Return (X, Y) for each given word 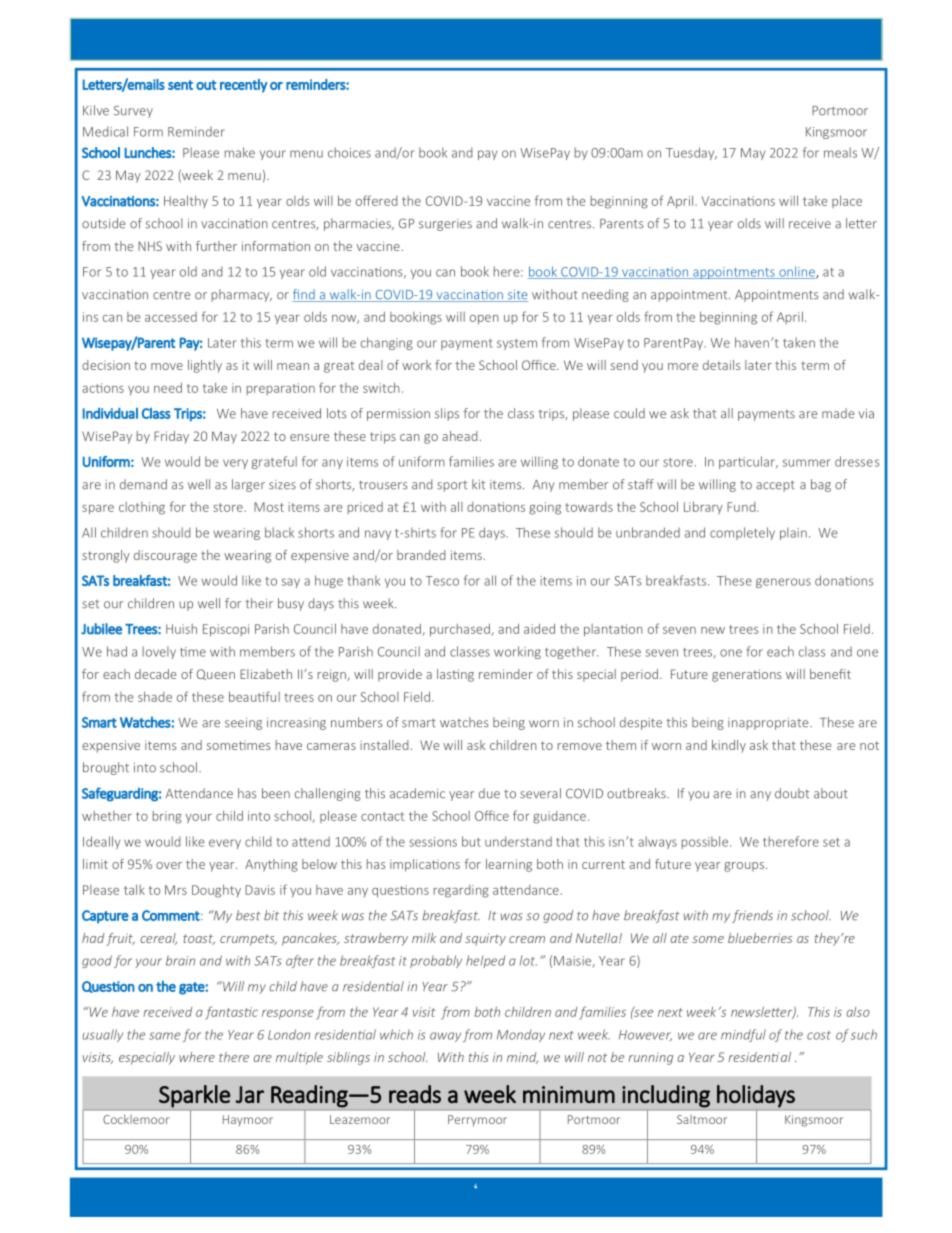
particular (748, 462)
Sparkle (194, 1096)
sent (180, 85)
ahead (460, 436)
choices (349, 152)
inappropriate (769, 724)
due (489, 793)
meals (840, 152)
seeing (243, 724)
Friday (171, 437)
